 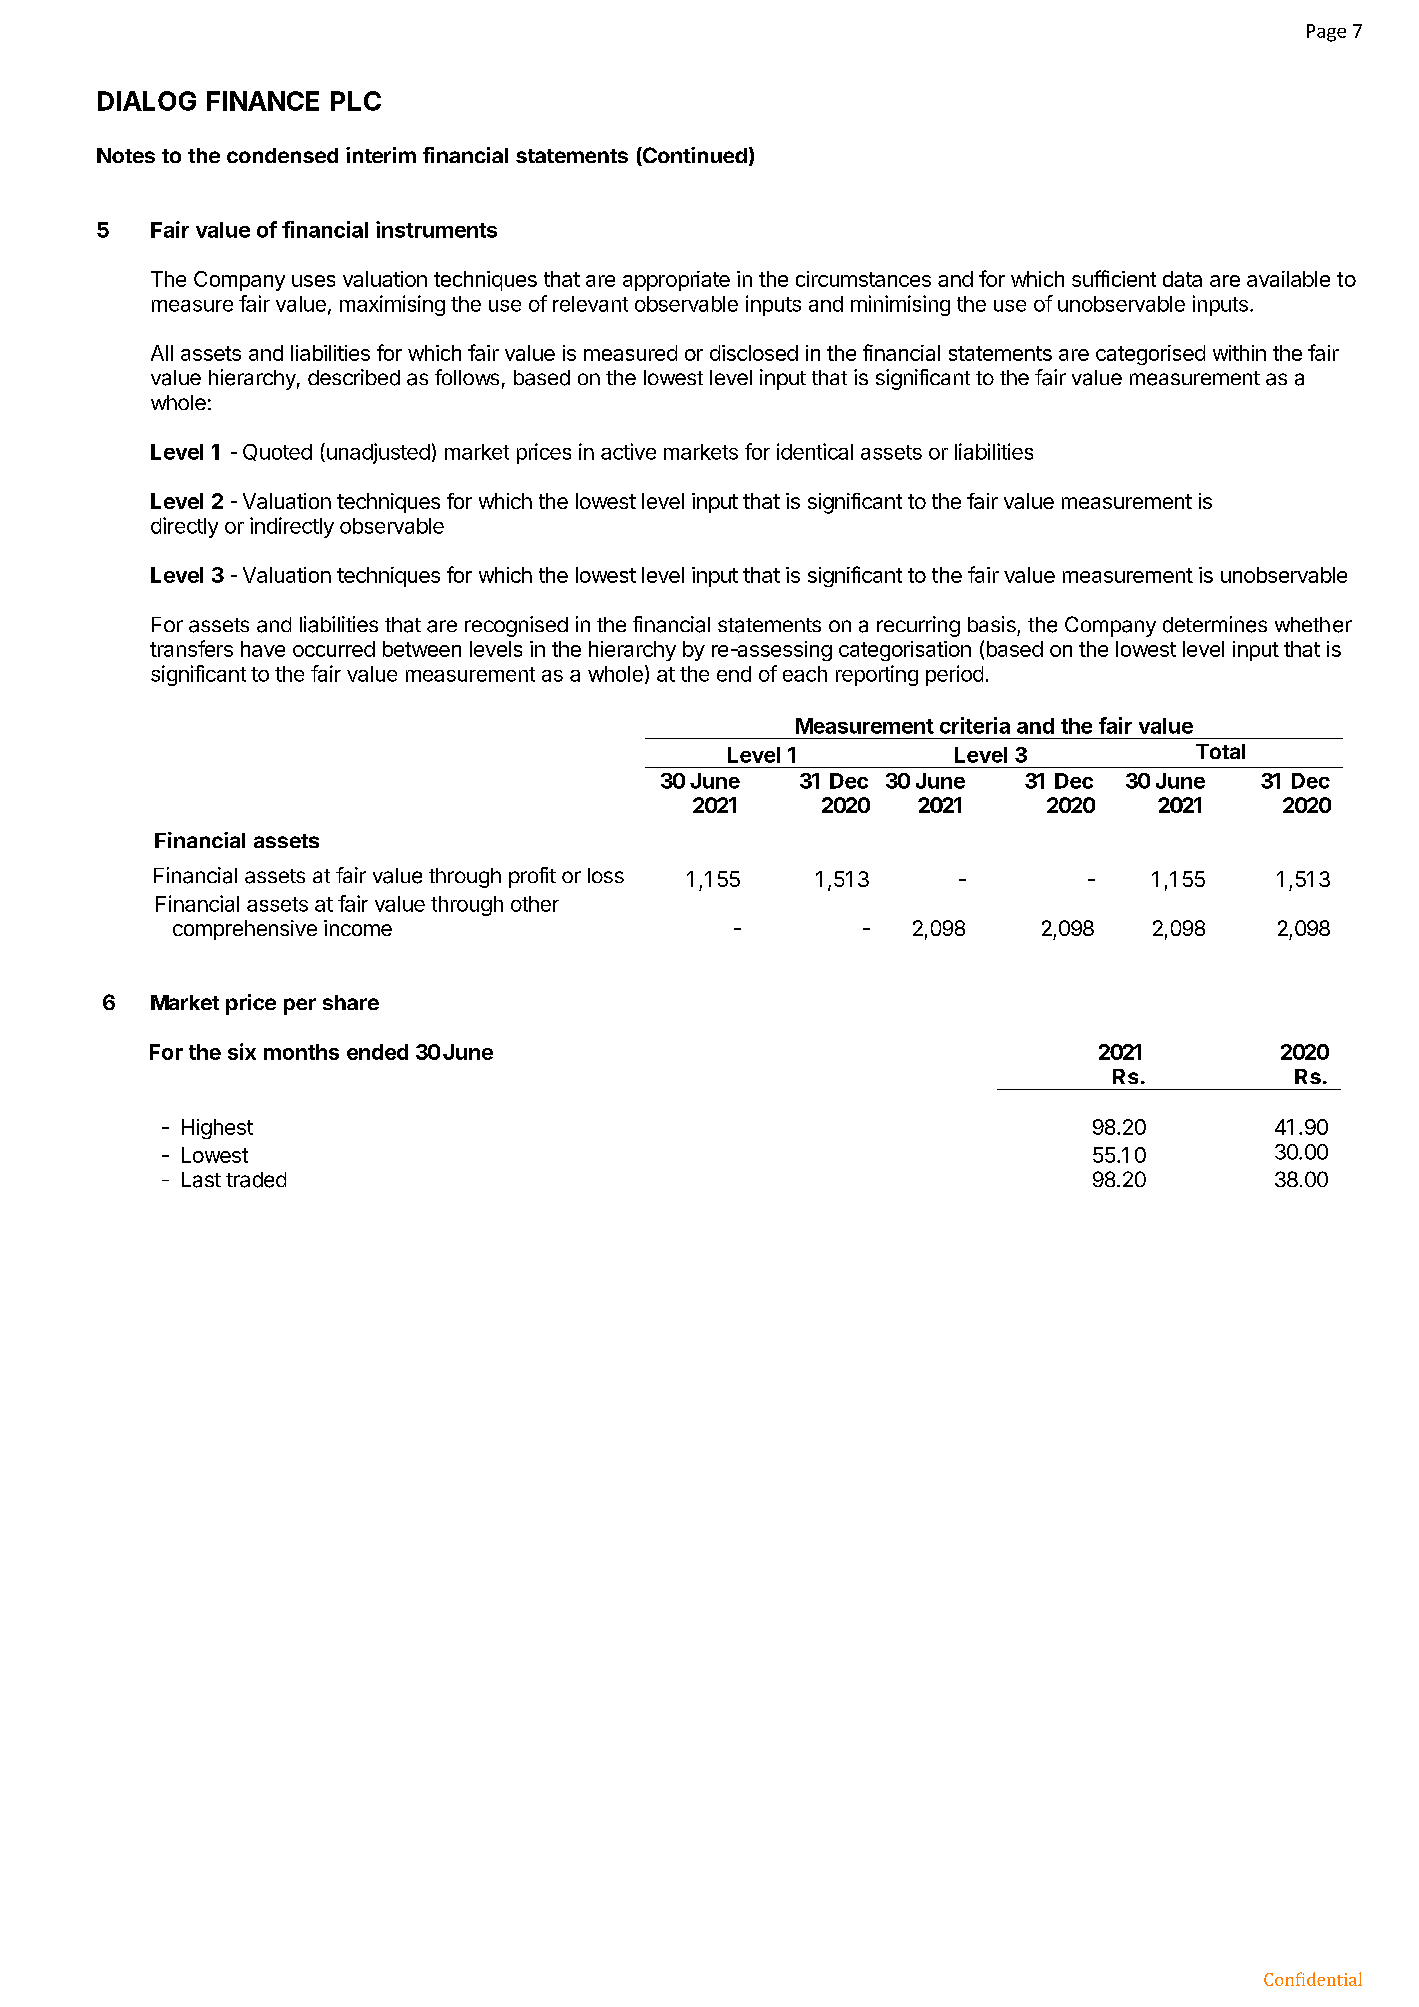 What do you see at coordinates (256, 1180) in the screenshot?
I see `traded` at bounding box center [256, 1180].
